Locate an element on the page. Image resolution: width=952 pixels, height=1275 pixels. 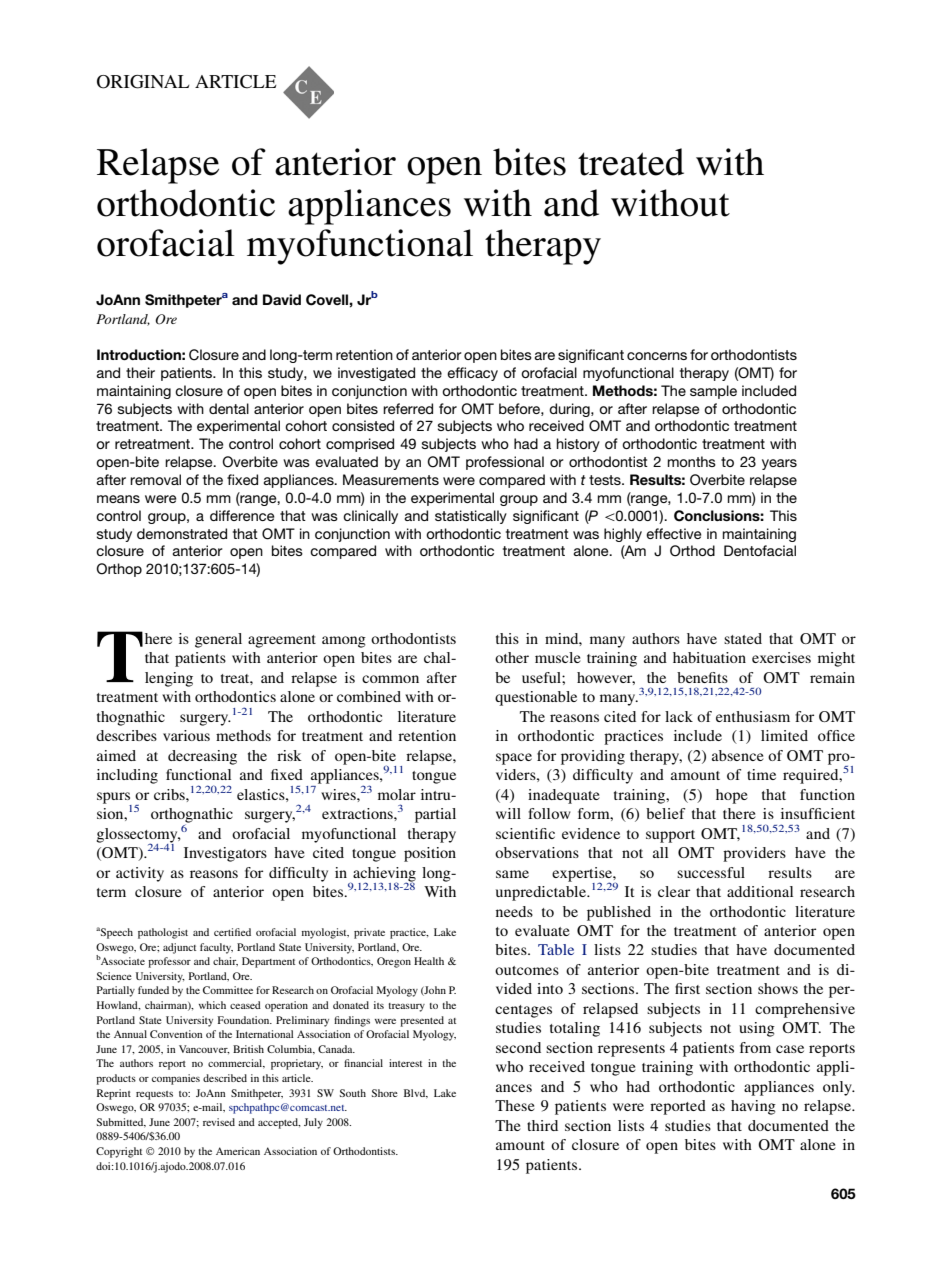
statistically is located at coordinates (471, 517).
